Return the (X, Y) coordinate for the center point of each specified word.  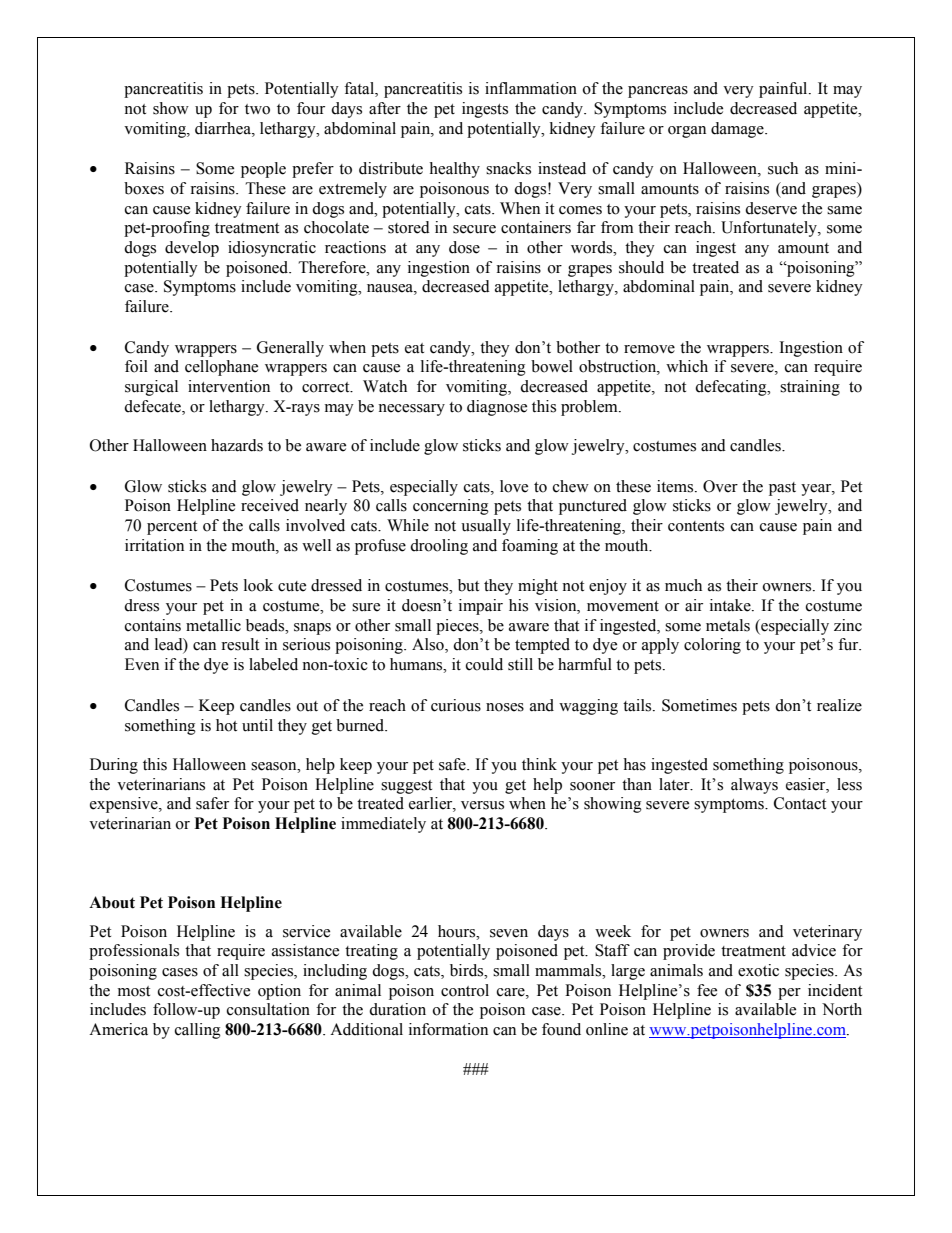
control (465, 990)
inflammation (531, 88)
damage (738, 130)
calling (198, 1031)
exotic (758, 970)
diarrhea (224, 128)
